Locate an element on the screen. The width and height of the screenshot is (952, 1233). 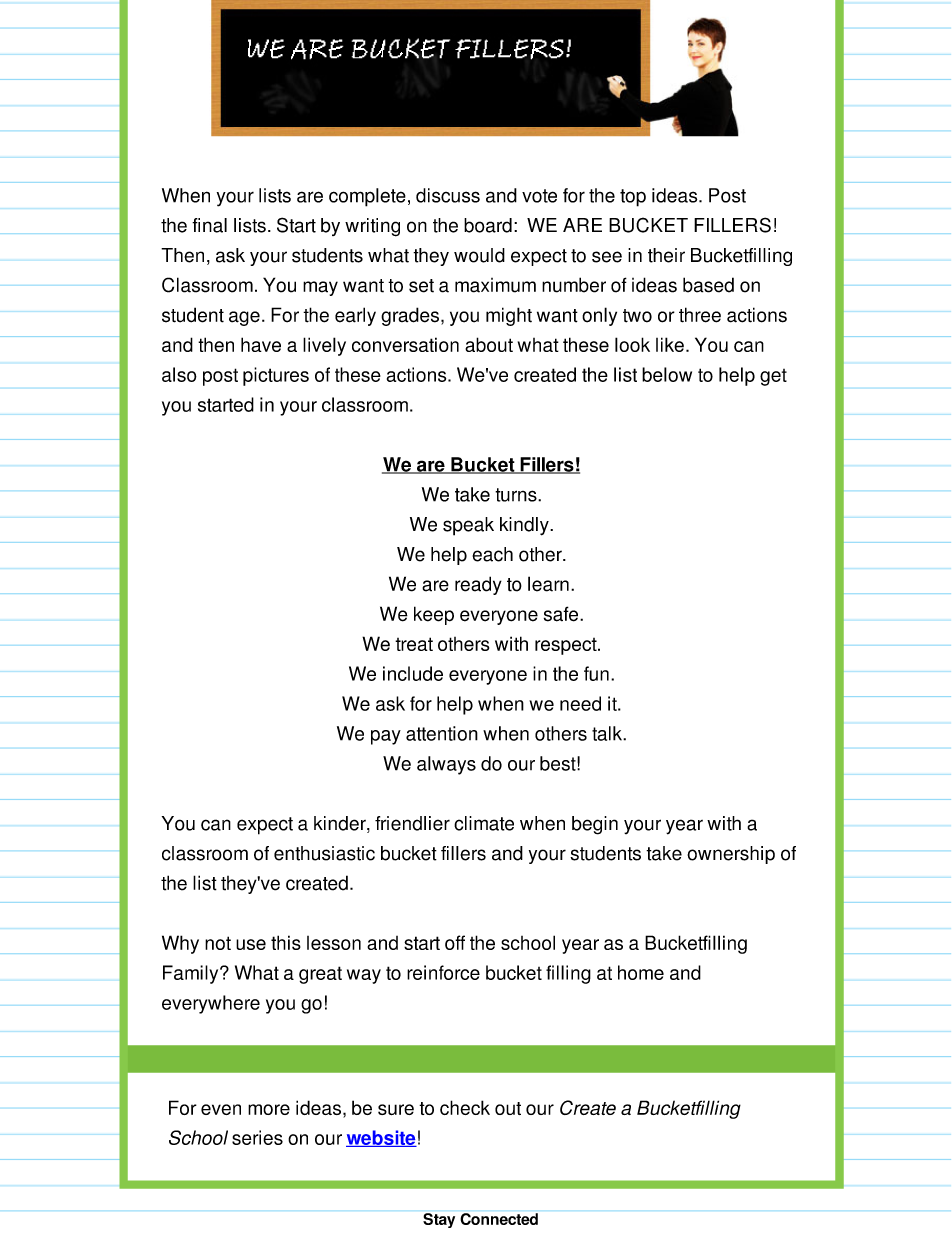
turns is located at coordinates (517, 495).
